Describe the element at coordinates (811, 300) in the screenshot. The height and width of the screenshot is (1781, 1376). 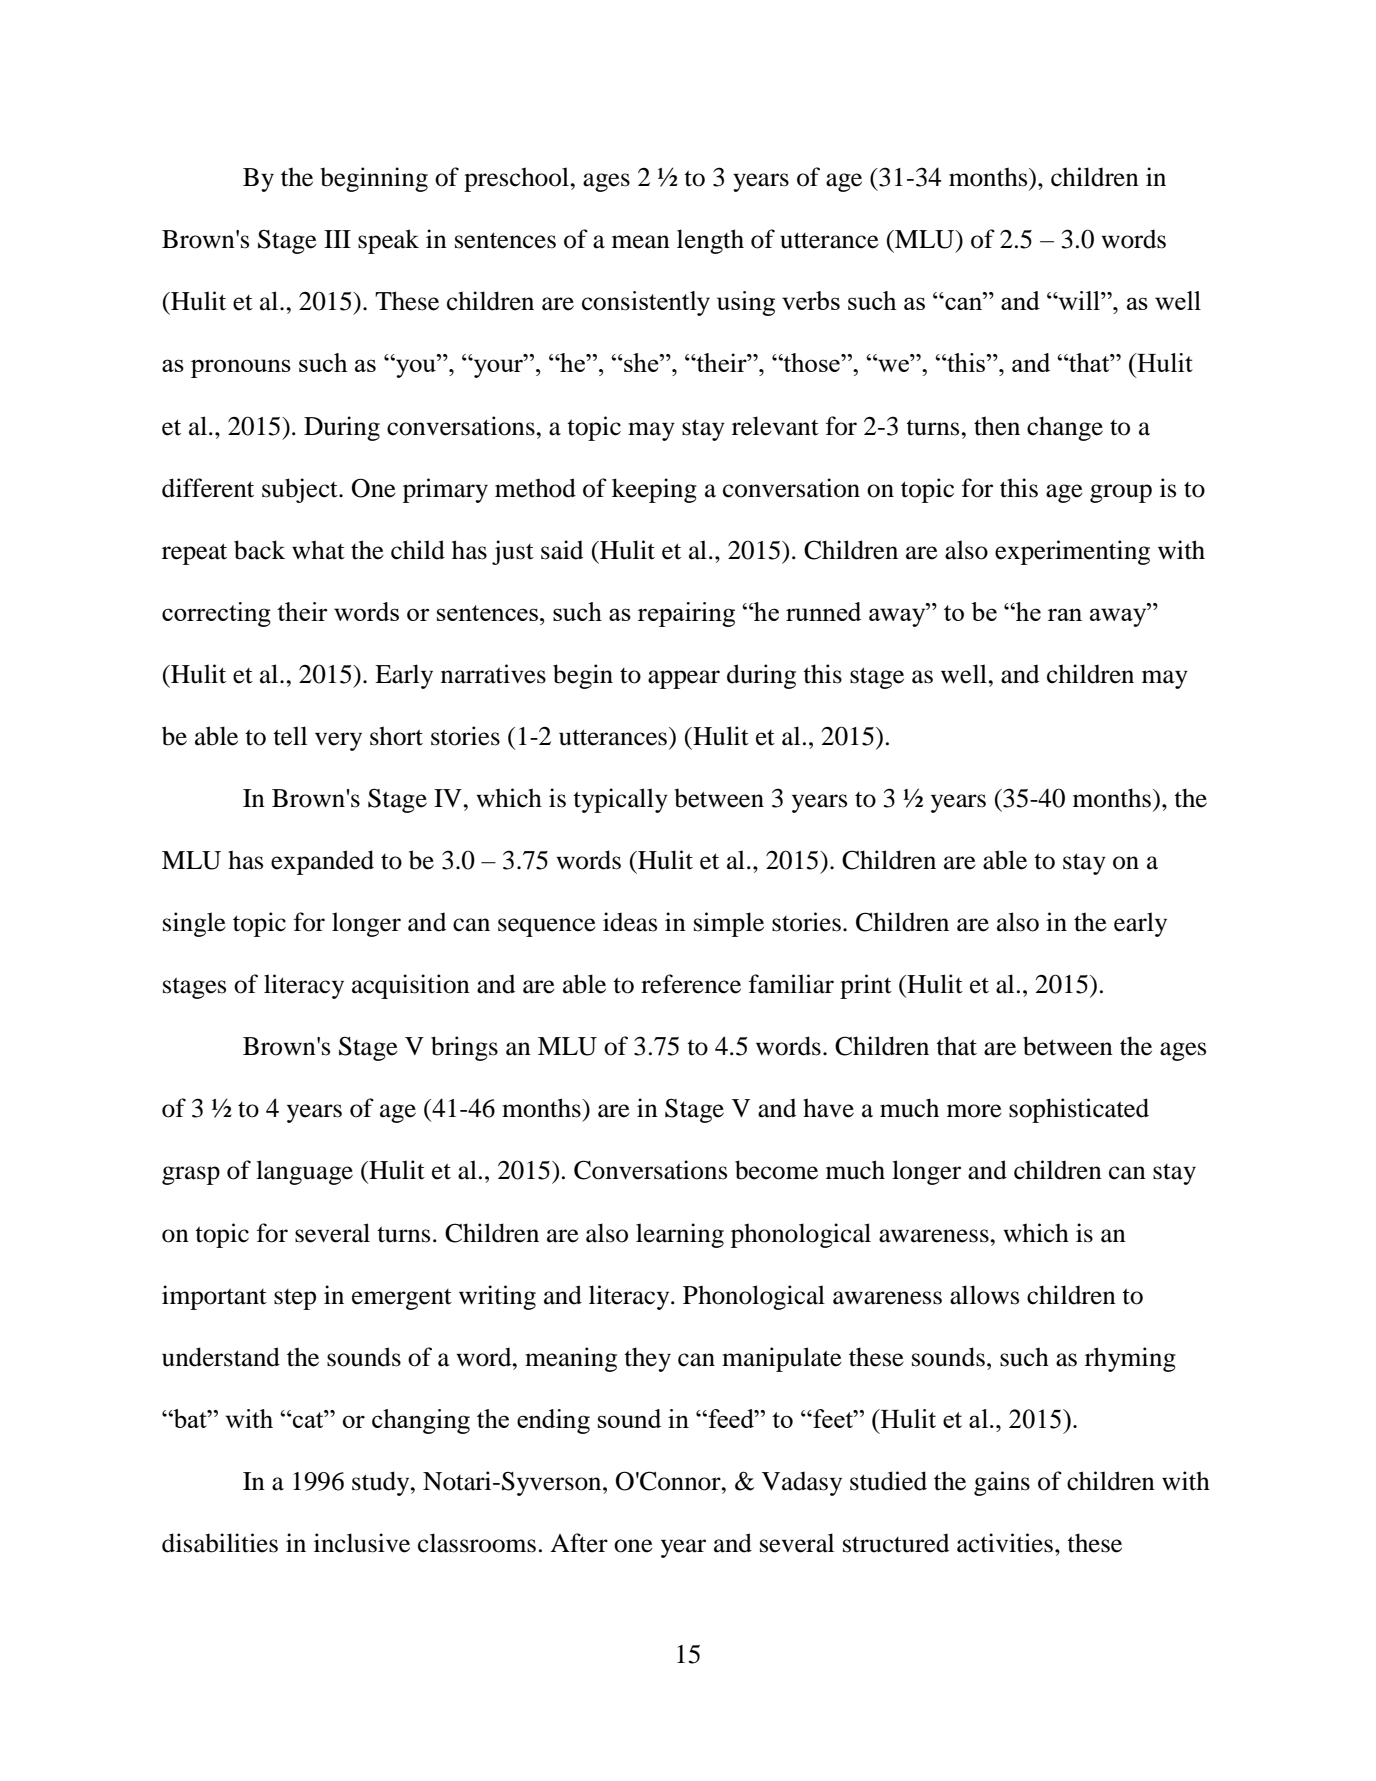
I see `verbs` at that location.
